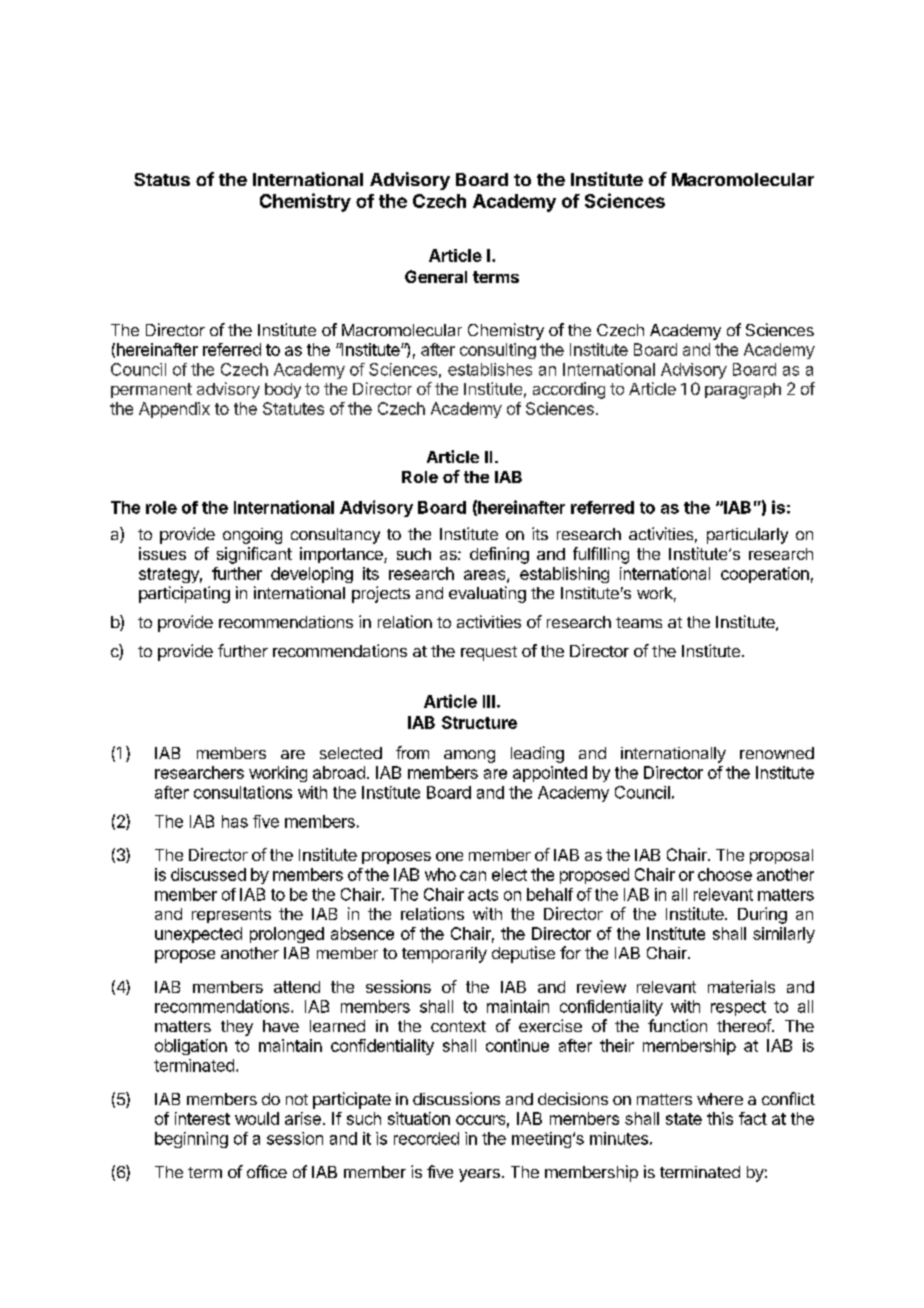  Describe the element at coordinates (191, 1140) in the page. I see `beginning` at that location.
